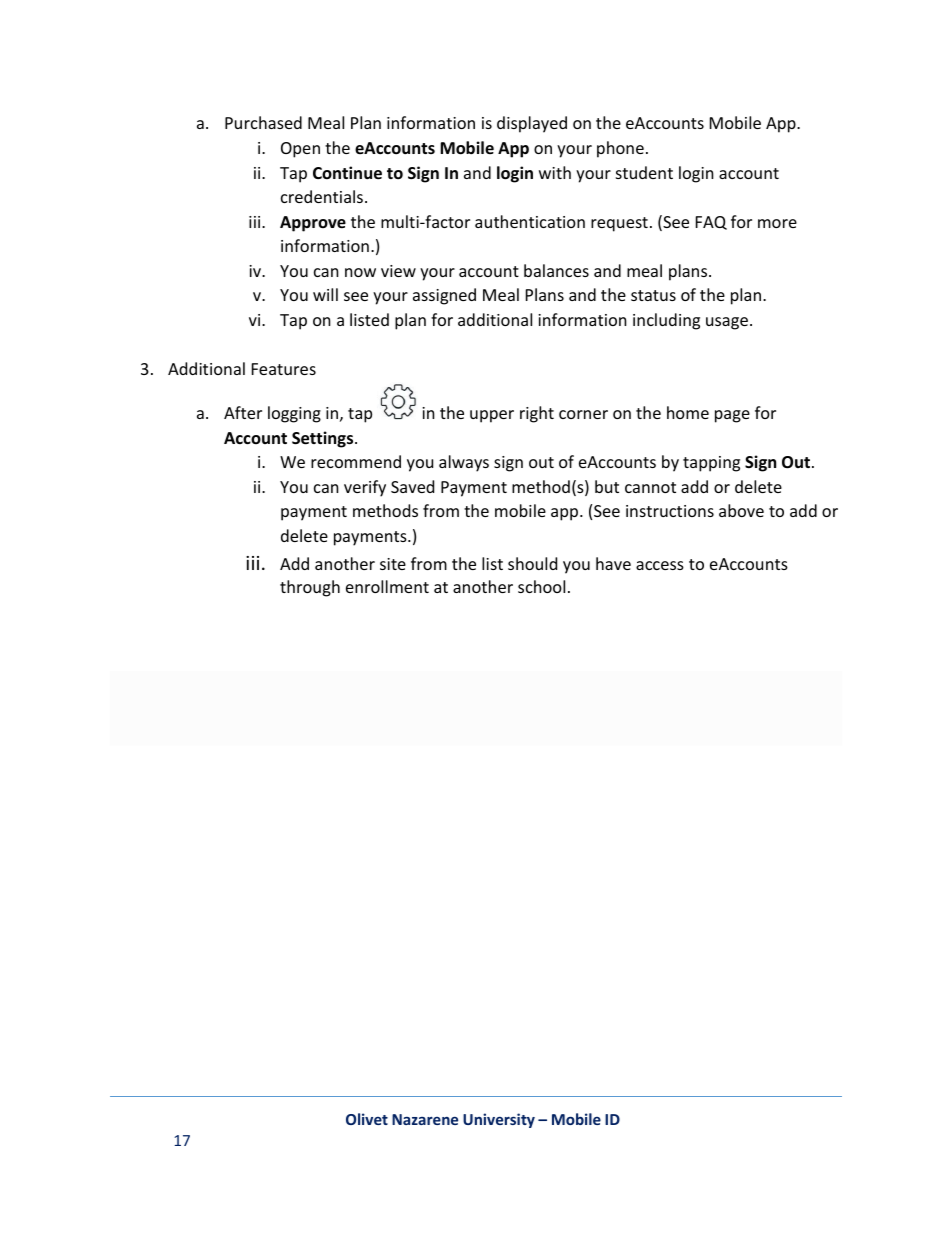  What do you see at coordinates (644, 172) in the screenshot?
I see `student` at bounding box center [644, 172].
